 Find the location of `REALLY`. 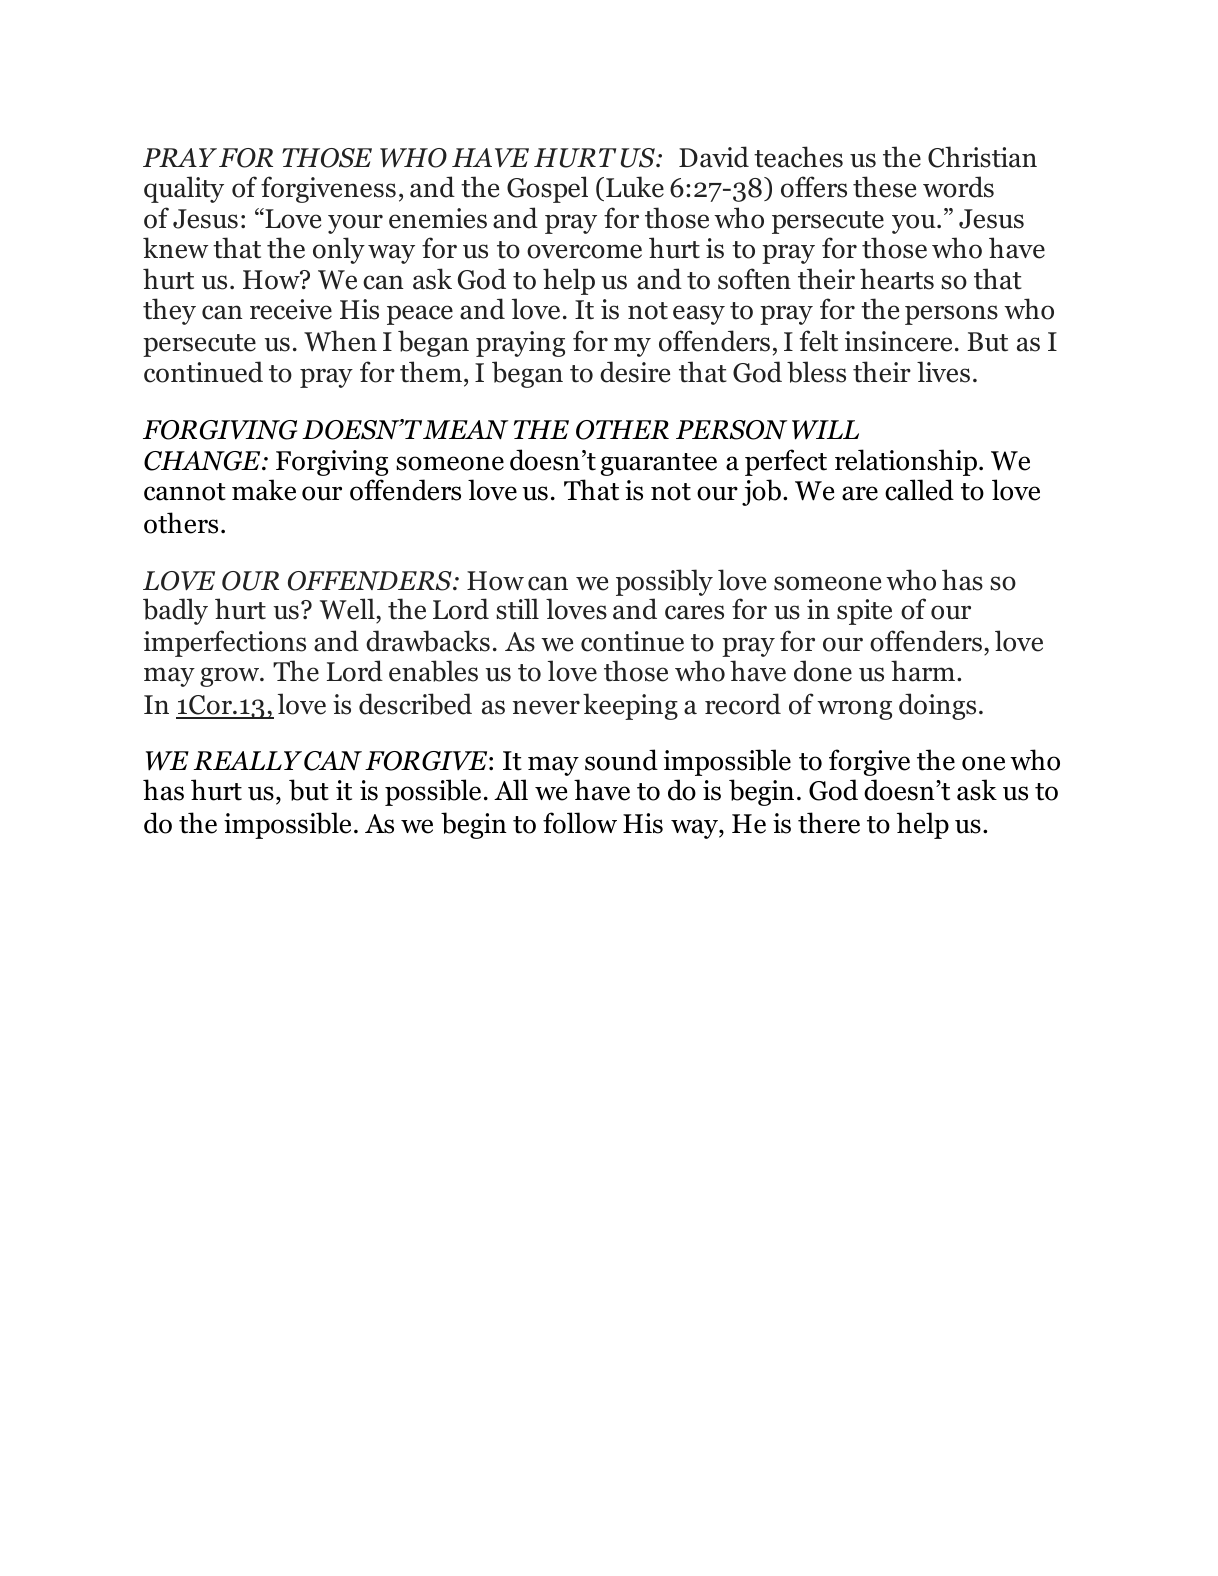

REALLY is located at coordinates (247, 760).
